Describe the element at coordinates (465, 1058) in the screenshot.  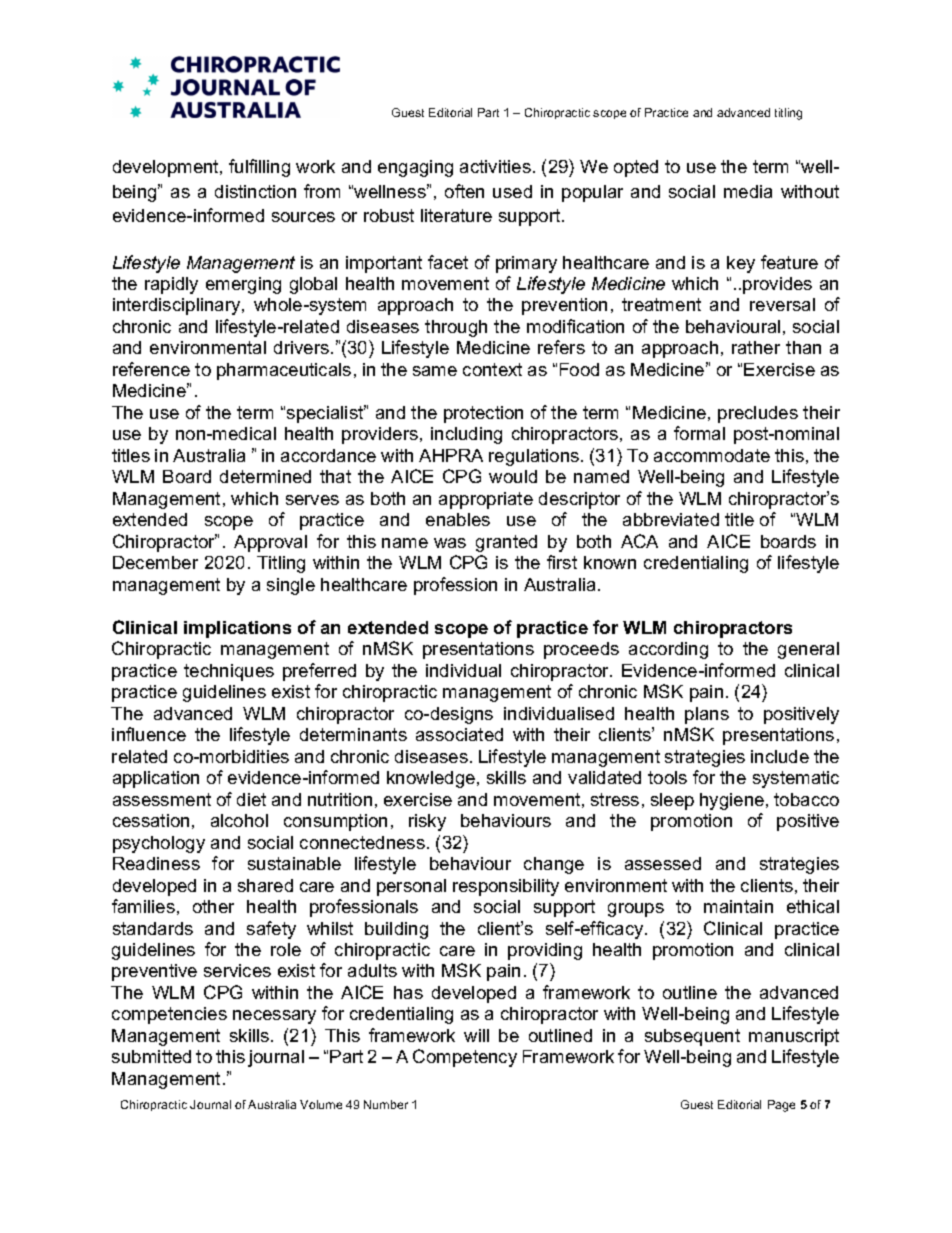
I see `Competency` at that location.
